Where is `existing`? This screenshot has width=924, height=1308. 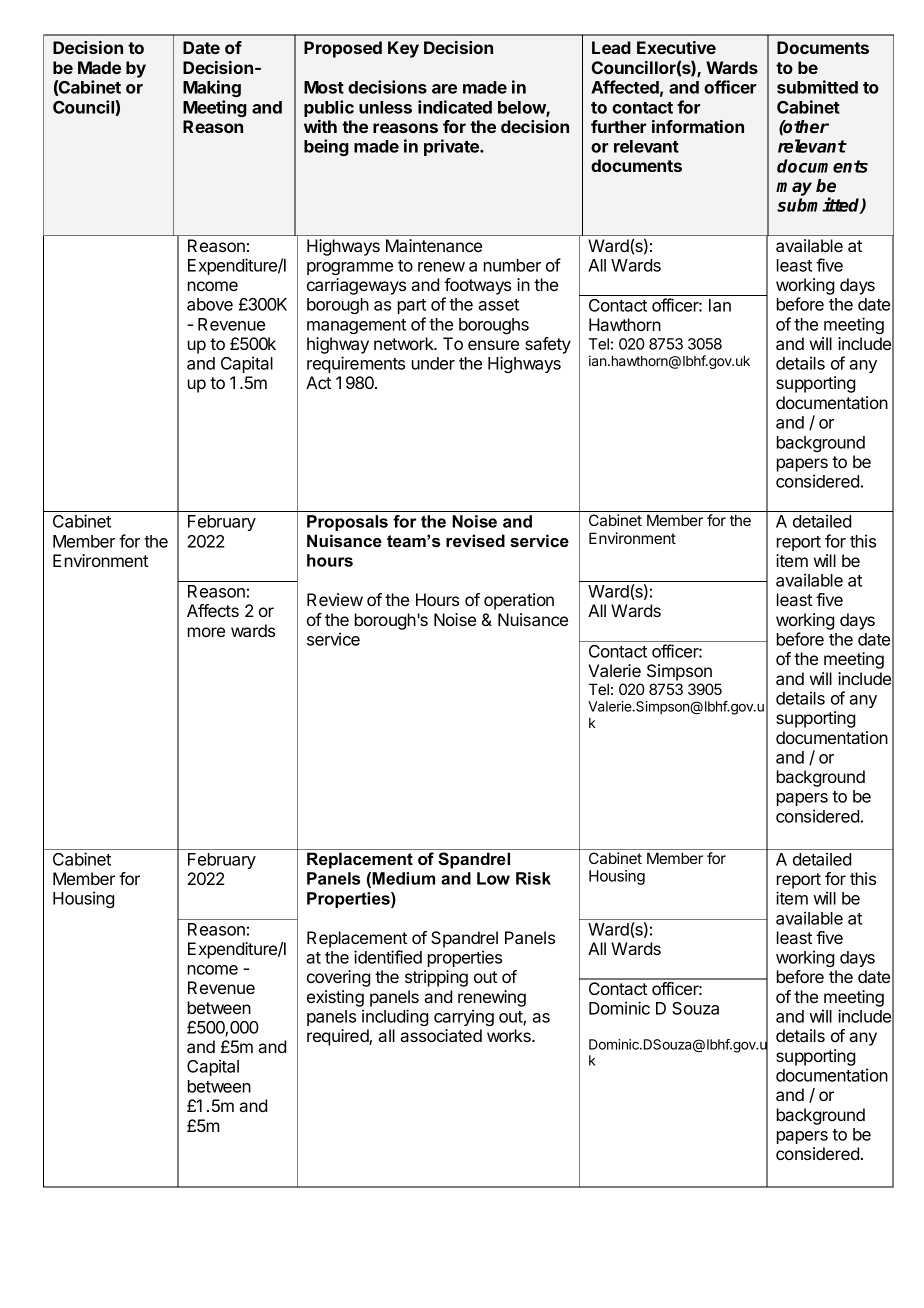 existing is located at coordinates (335, 998).
